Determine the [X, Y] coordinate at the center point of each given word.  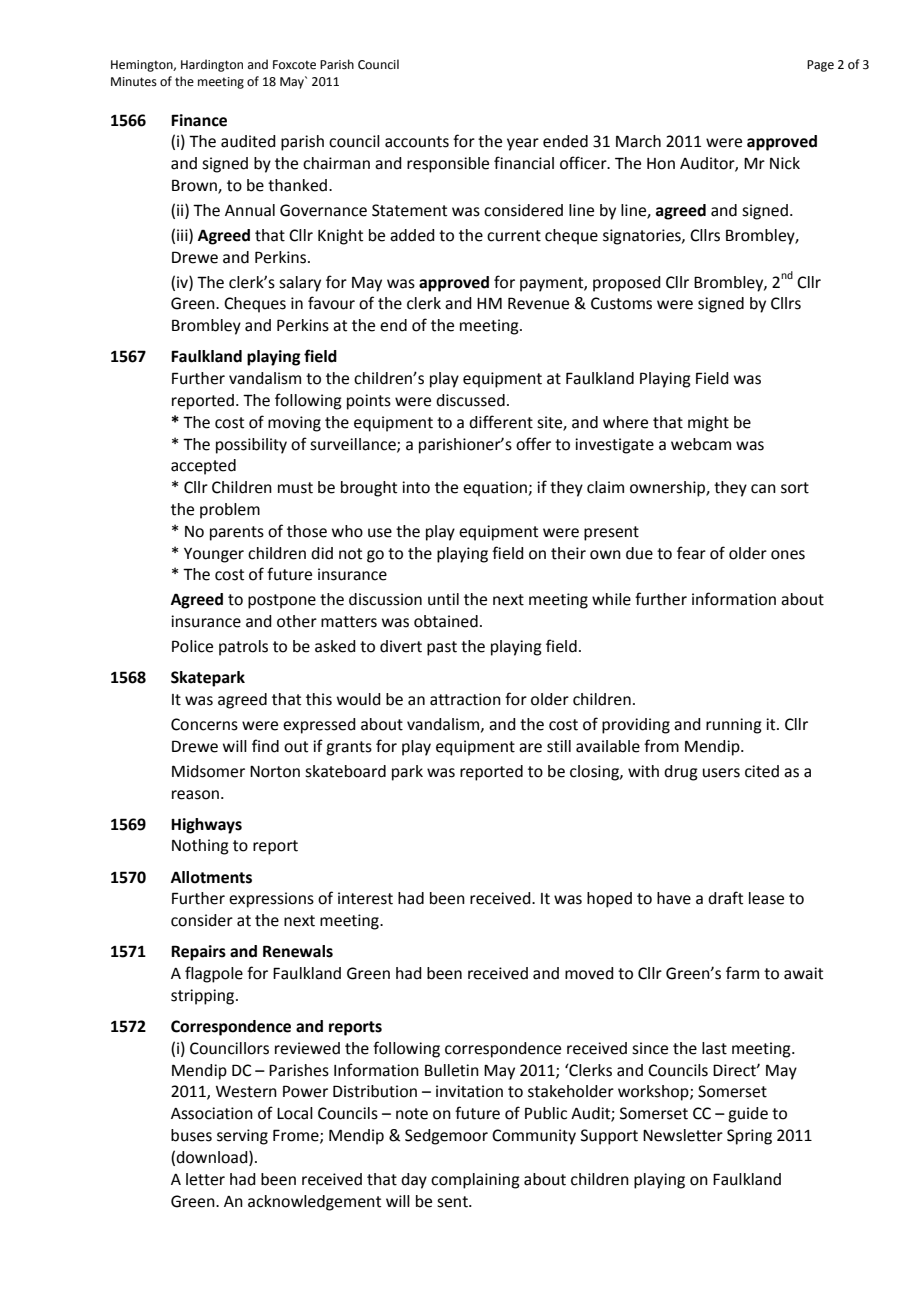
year [523, 144]
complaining [475, 1181]
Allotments [211, 877]
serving [242, 1137]
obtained [446, 621]
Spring [749, 1137]
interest [365, 898]
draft [725, 898]
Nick [785, 163]
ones [788, 555]
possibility [251, 446]
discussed [470, 400]
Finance [199, 120]
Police [192, 646]
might [708, 424]
